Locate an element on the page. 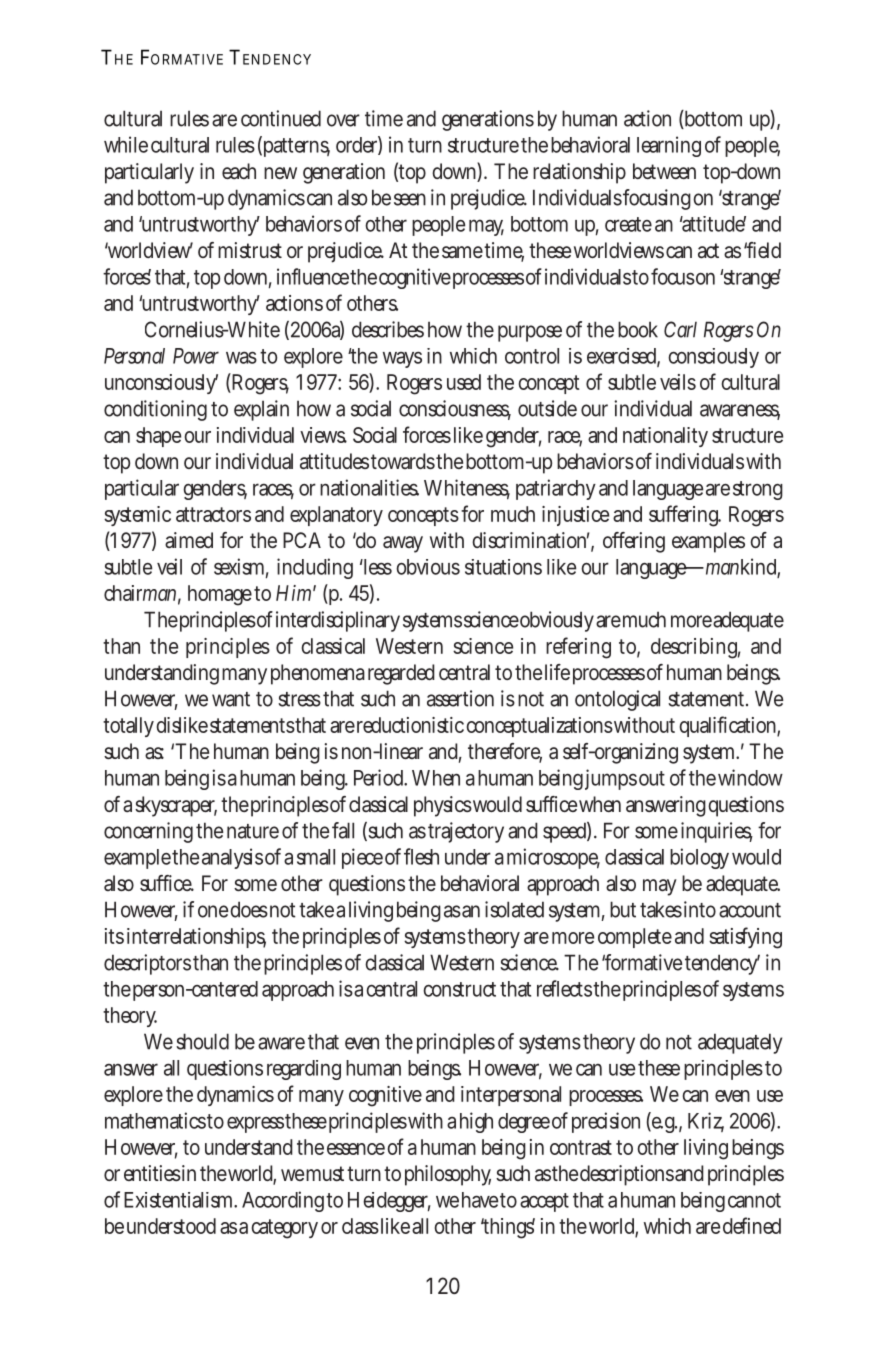 The image size is (896, 1345). philosophy is located at coordinates (448, 1175).
